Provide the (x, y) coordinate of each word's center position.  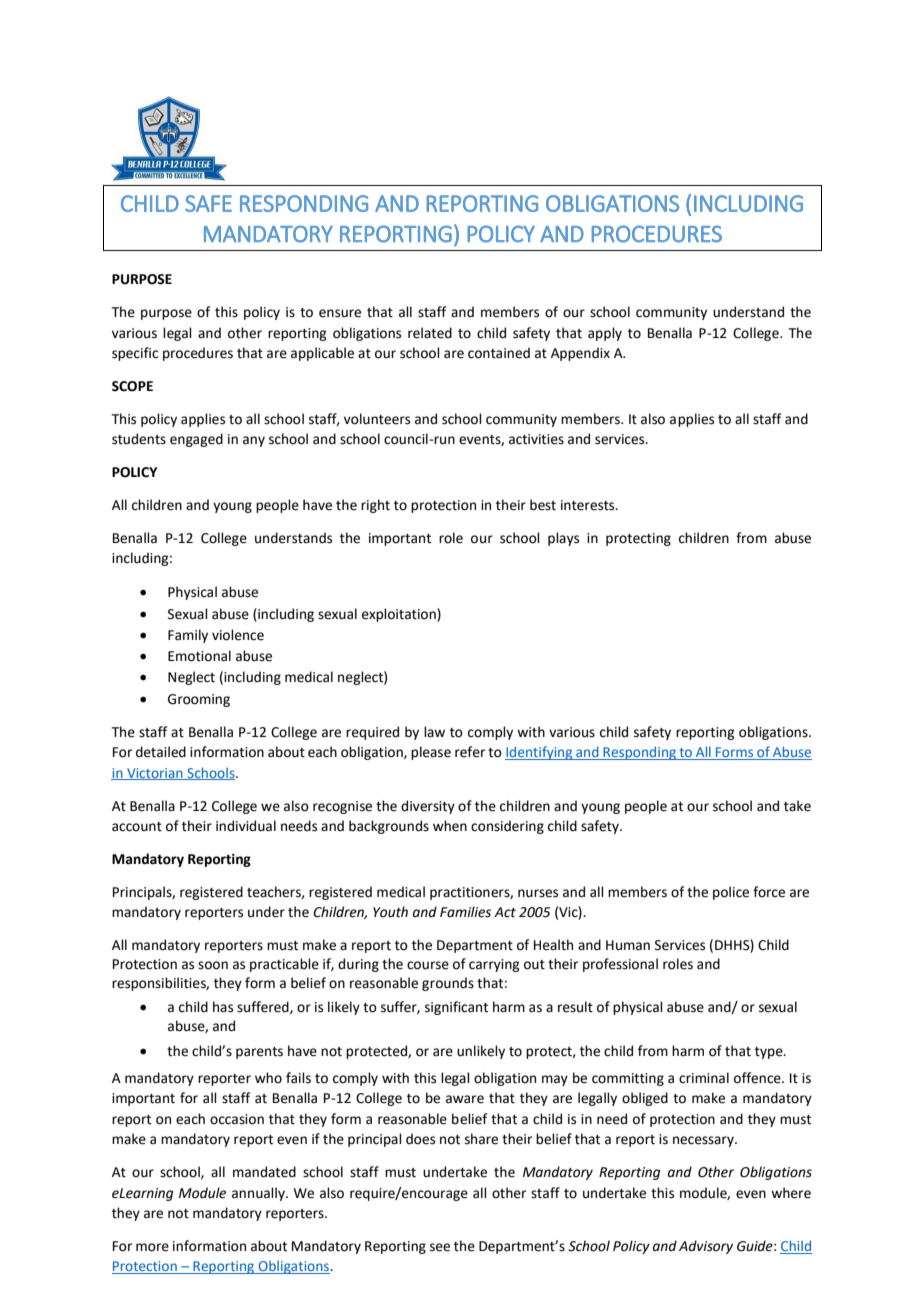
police (731, 893)
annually (259, 1194)
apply (605, 334)
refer (470, 752)
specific (135, 354)
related (430, 333)
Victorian (155, 774)
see (440, 1247)
